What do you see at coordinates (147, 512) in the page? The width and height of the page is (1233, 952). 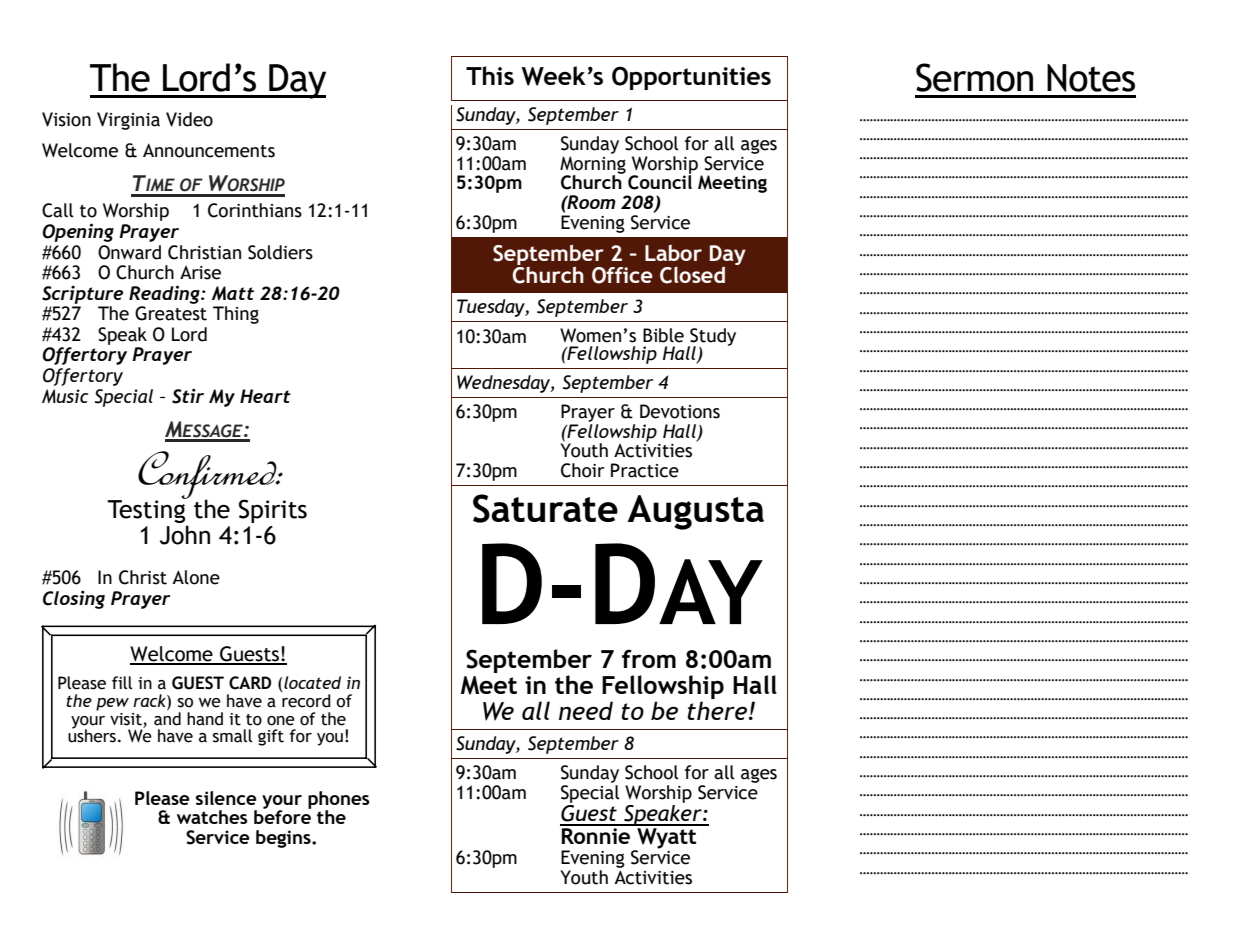 I see `Testing` at bounding box center [147, 512].
